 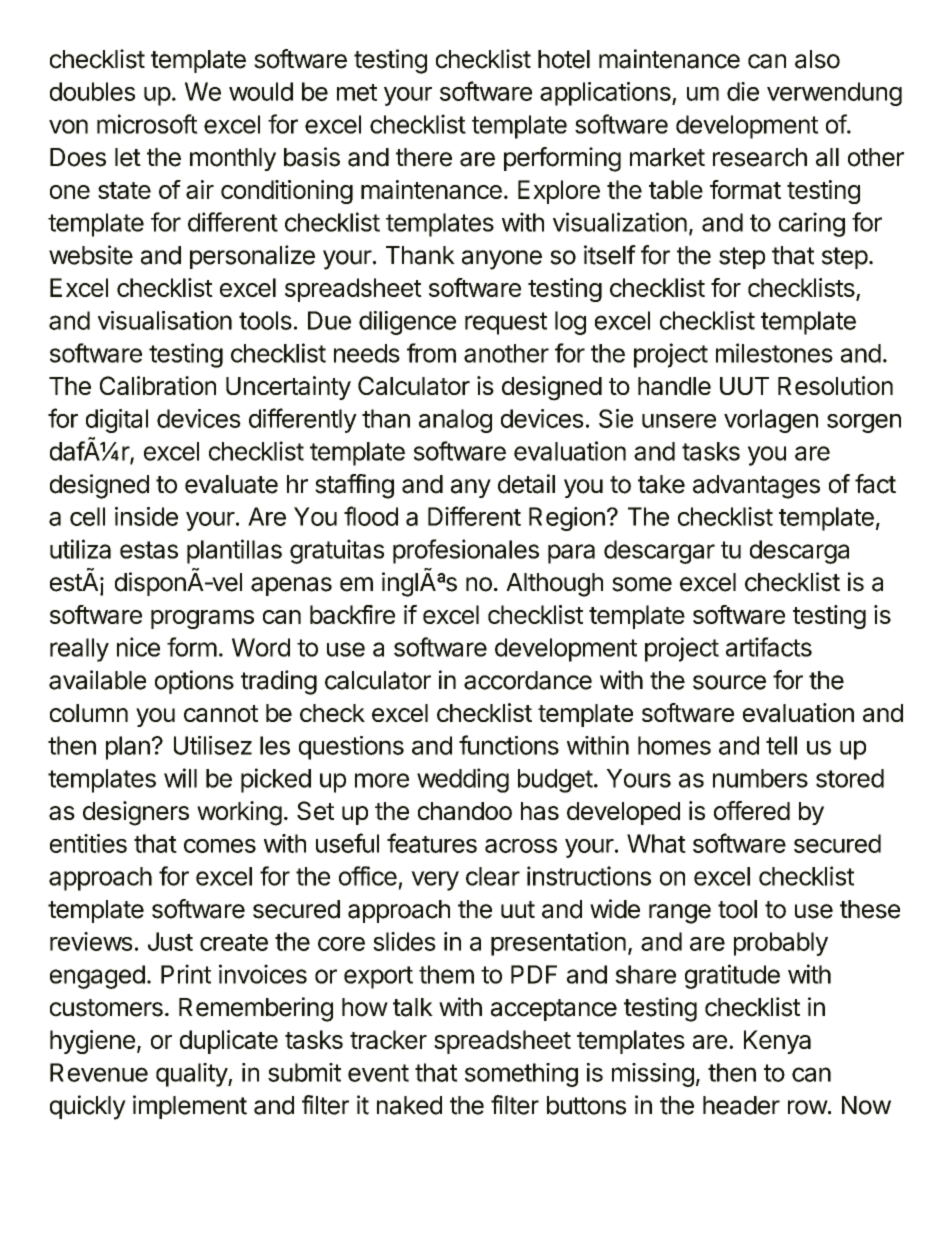 What do you see at coordinates (564, 59) in the screenshot?
I see `hotel` at bounding box center [564, 59].
